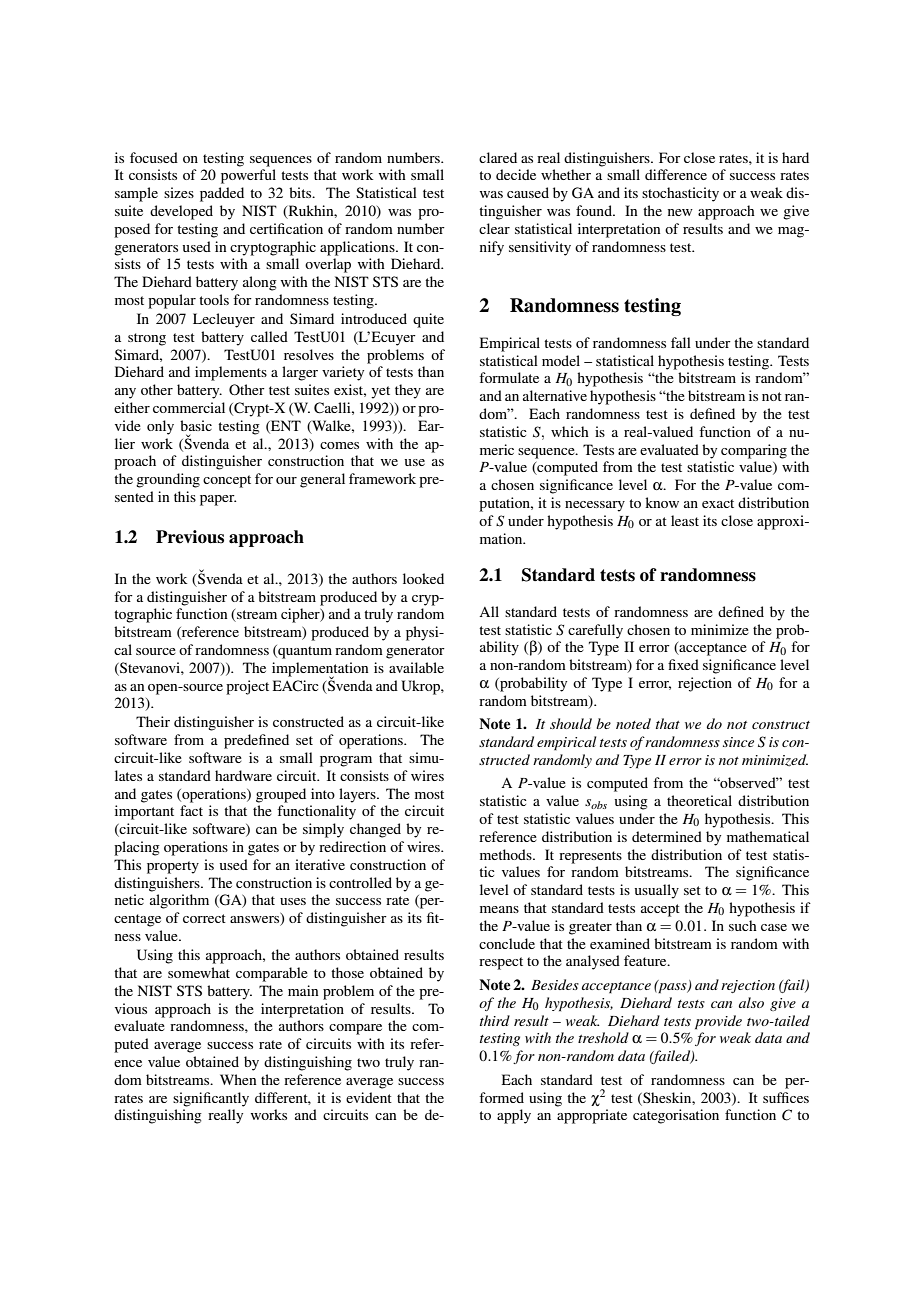  Describe the element at coordinates (499, 909) in the screenshot. I see `means` at that location.
